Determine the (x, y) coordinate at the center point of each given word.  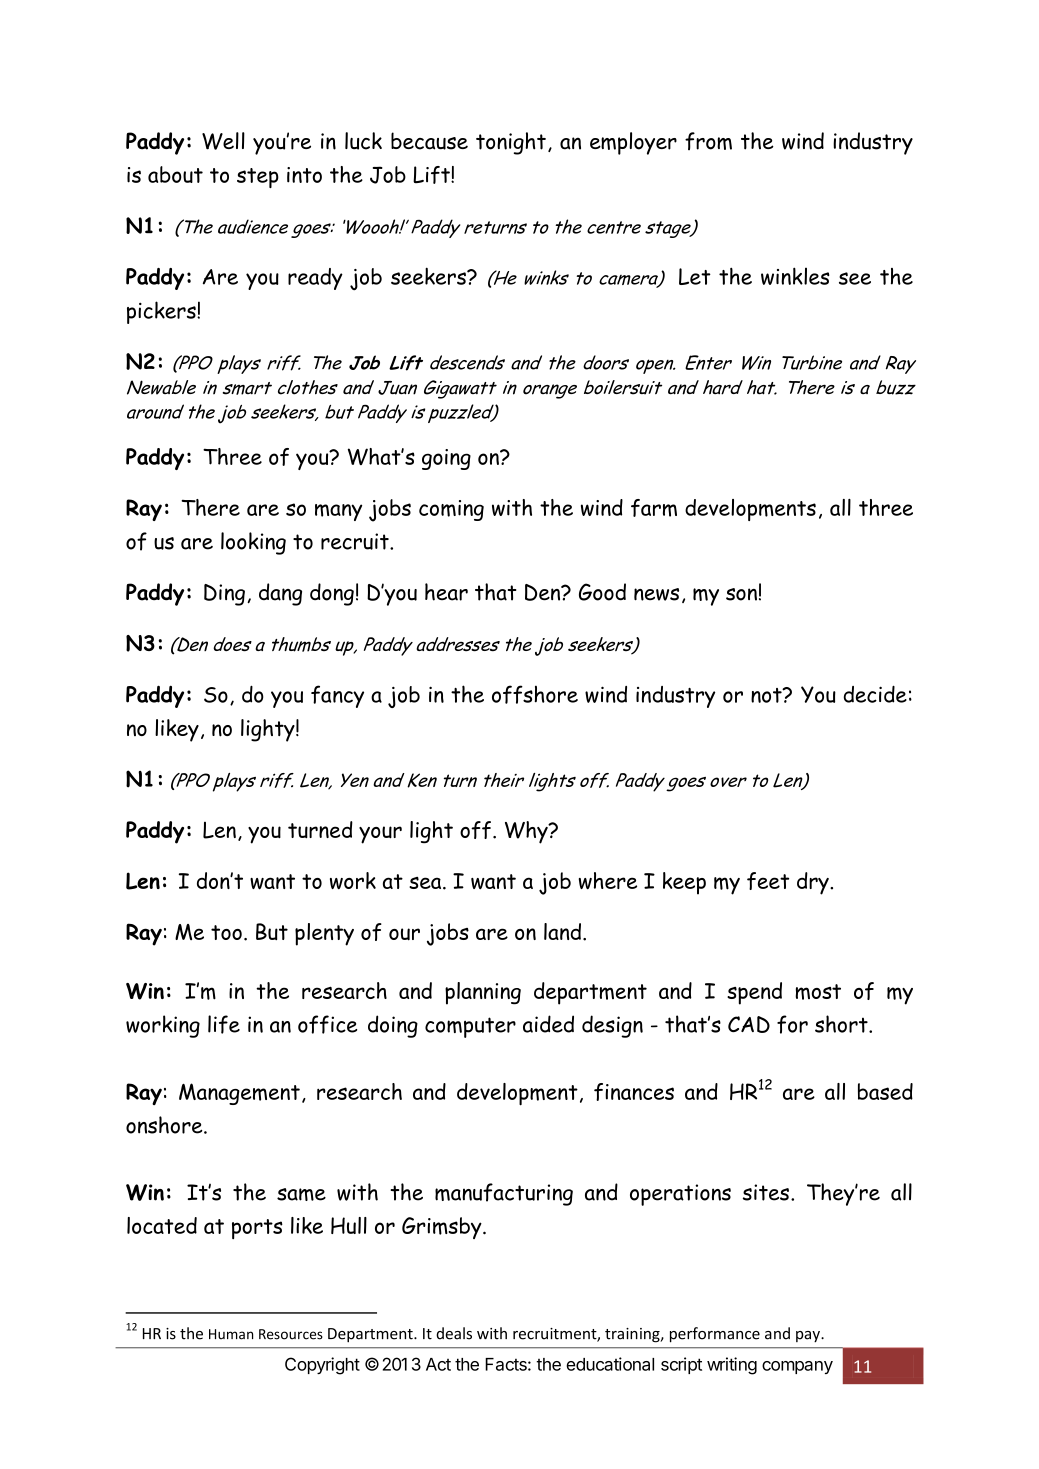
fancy (337, 696)
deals (454, 1333)
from (708, 141)
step (258, 178)
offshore (535, 694)
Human (231, 1334)
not (767, 695)
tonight (511, 143)
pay (809, 1337)
